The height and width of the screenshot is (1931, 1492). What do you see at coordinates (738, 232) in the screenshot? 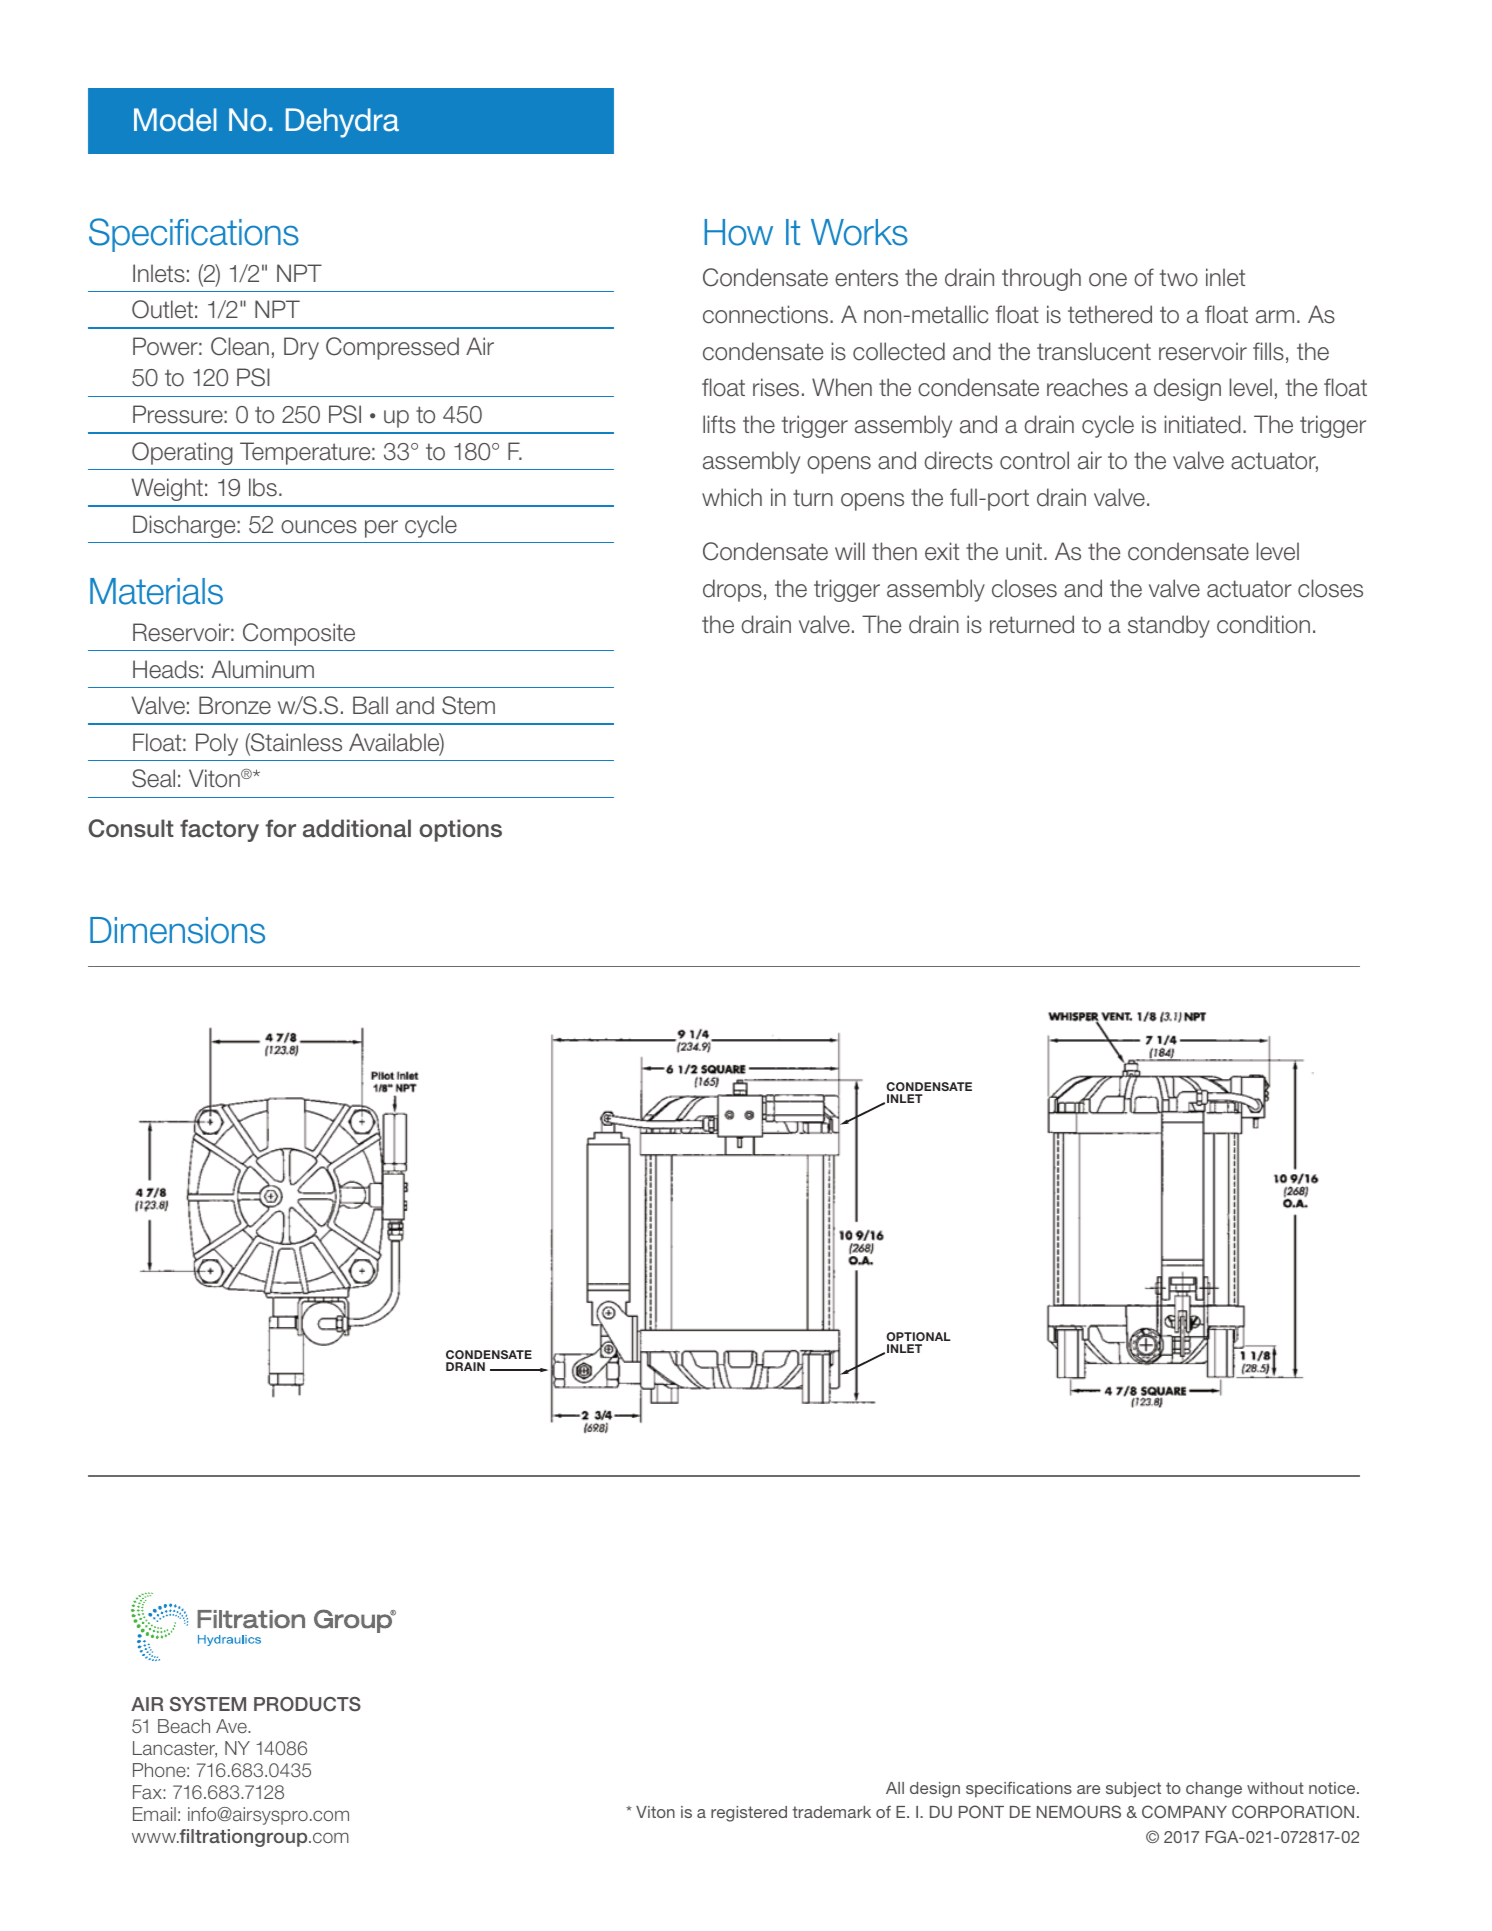
I see `How` at bounding box center [738, 232].
